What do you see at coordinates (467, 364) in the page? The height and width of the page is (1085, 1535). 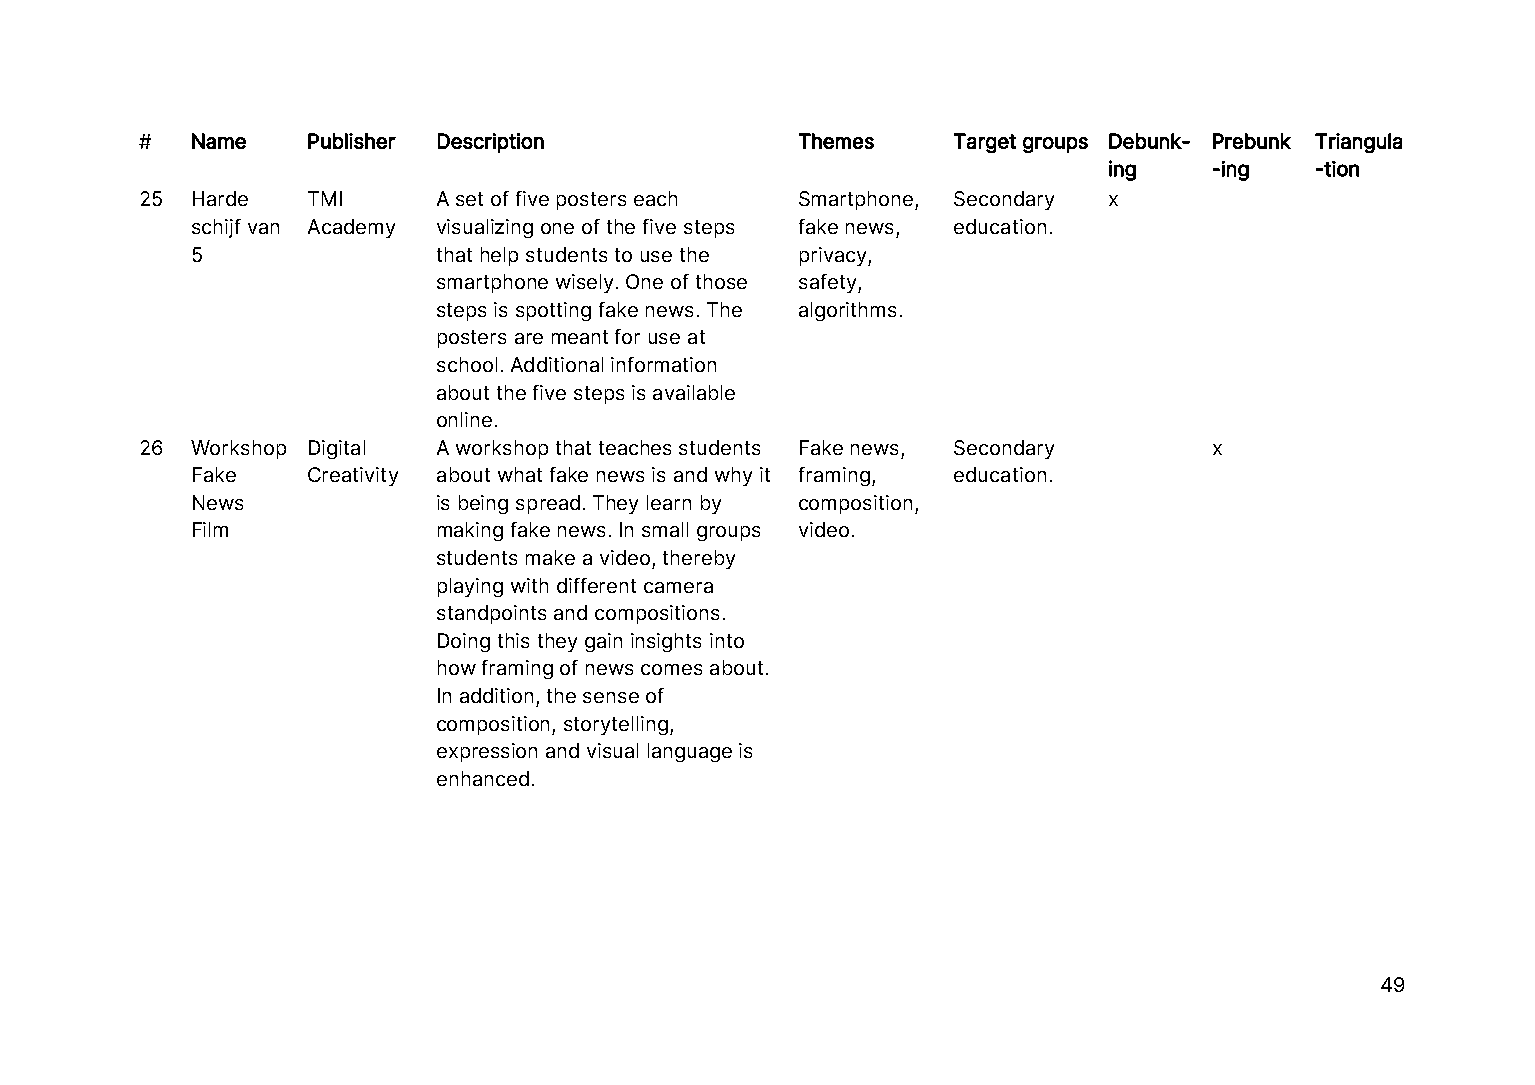 I see `school` at bounding box center [467, 364].
